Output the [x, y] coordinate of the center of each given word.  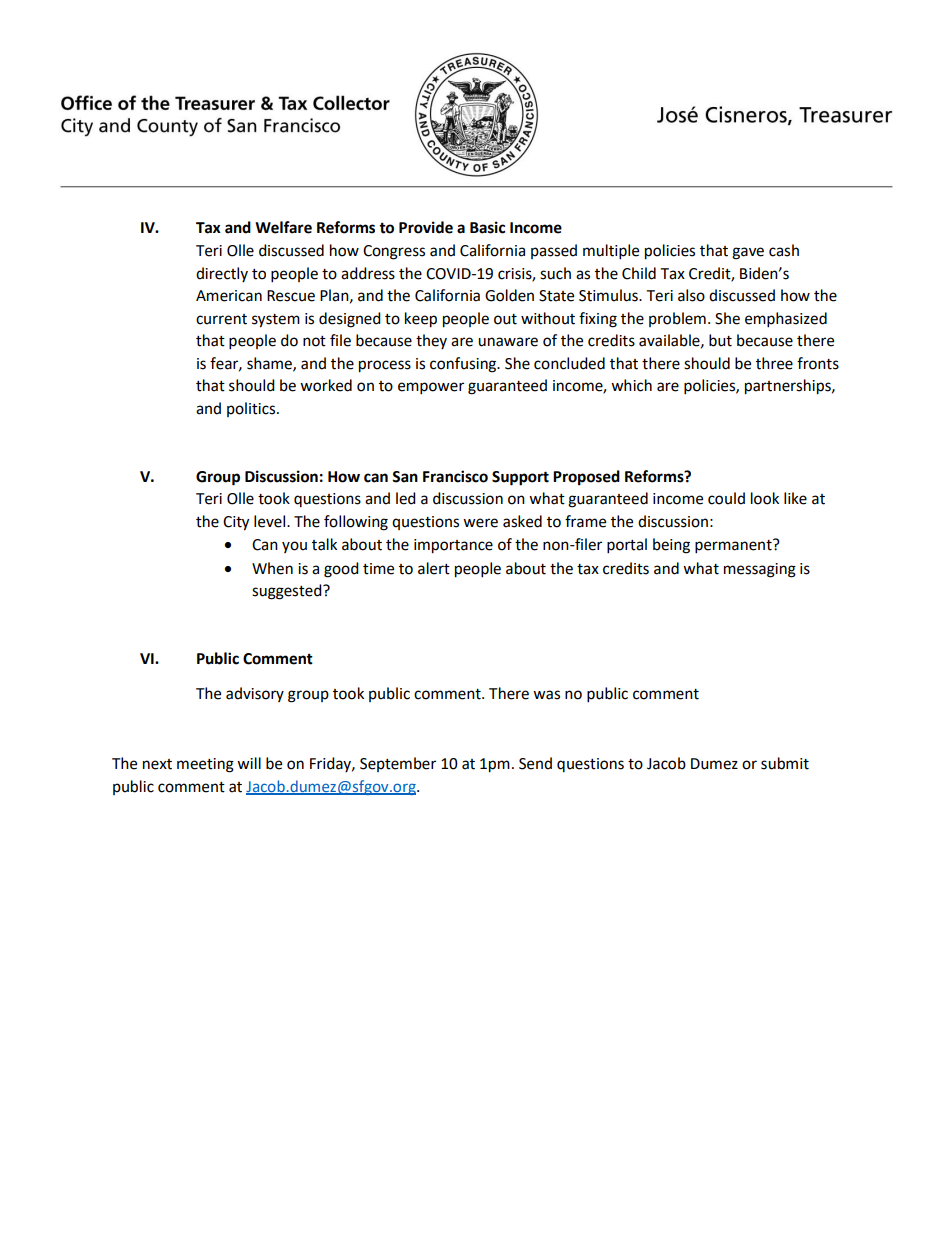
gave [748, 253]
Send [535, 763]
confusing [464, 365]
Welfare [283, 227]
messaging [760, 570]
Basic [487, 227]
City [236, 523]
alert [434, 568]
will [249, 763]
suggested [288, 592]
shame [270, 364]
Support [520, 478]
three [774, 363]
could [726, 498]
